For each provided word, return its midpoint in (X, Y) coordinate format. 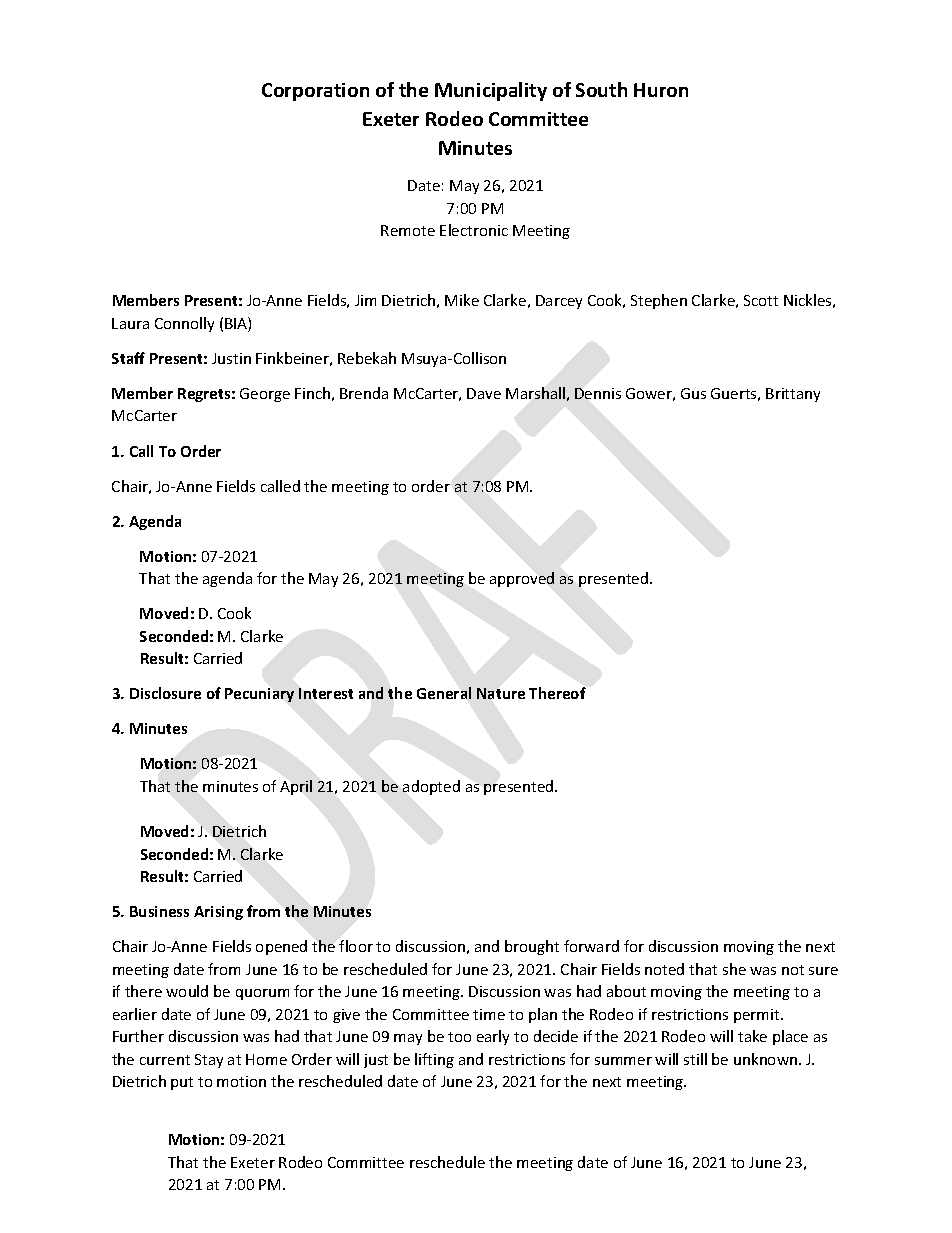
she (734, 969)
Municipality (491, 91)
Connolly (184, 324)
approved (522, 579)
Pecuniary (259, 695)
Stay (209, 1061)
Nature (501, 693)
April (296, 787)
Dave (484, 393)
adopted (431, 787)
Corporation (315, 92)
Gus (693, 393)
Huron (661, 90)
